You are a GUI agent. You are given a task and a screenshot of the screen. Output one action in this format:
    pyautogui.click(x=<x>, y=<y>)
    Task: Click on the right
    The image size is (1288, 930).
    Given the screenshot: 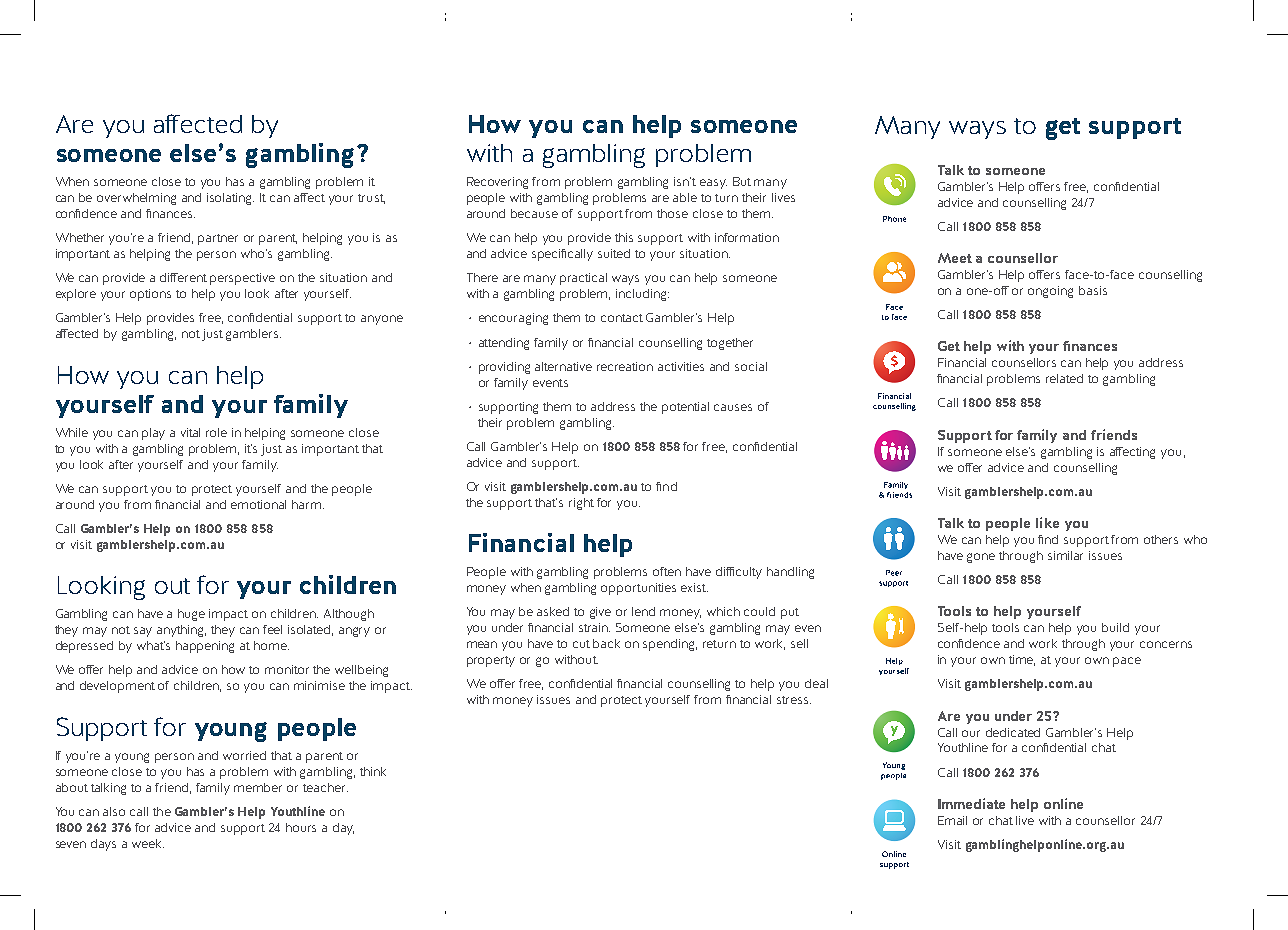 What is the action you would take?
    pyautogui.click(x=581, y=504)
